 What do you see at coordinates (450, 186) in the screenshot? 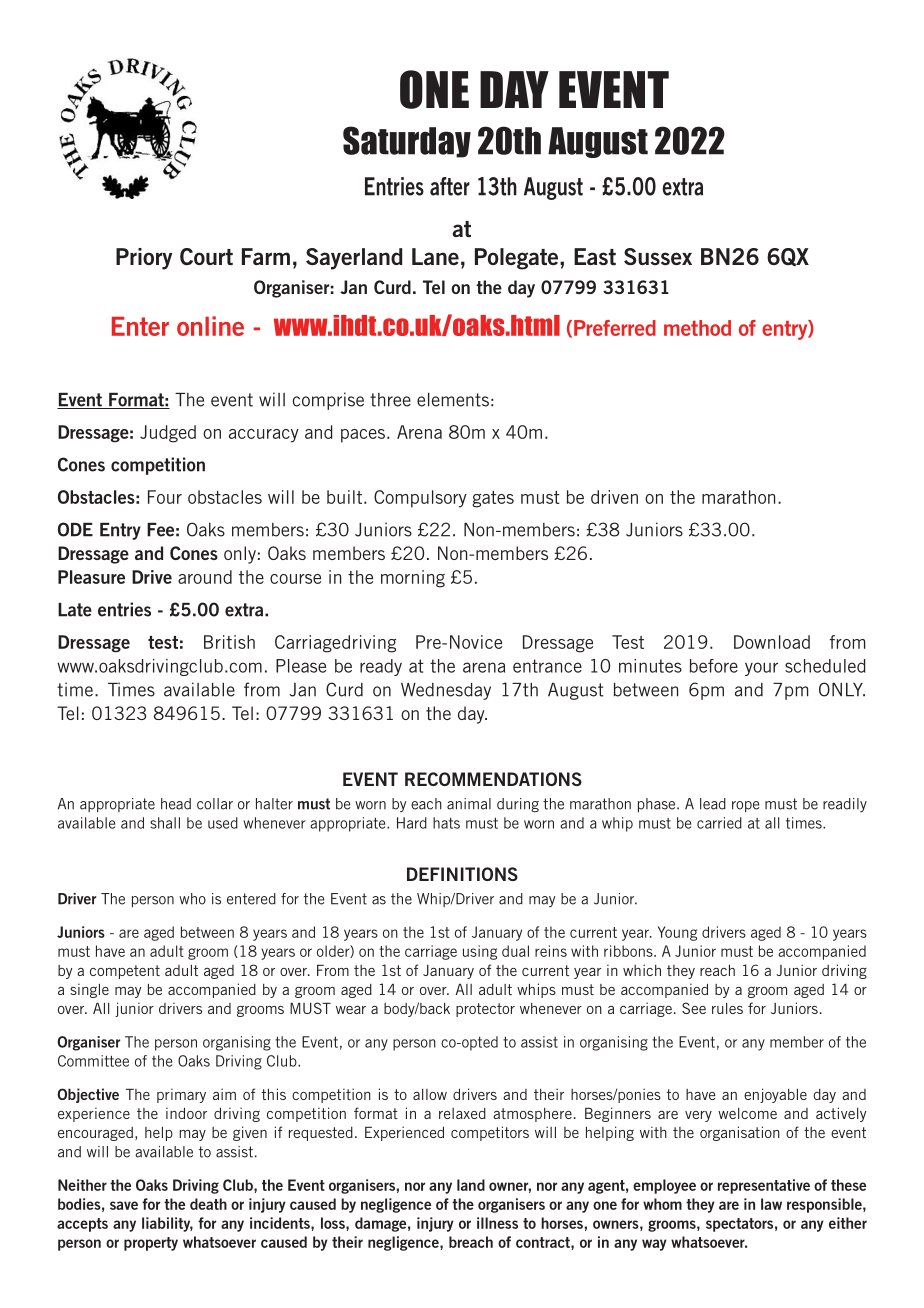
I see `after` at bounding box center [450, 186].
